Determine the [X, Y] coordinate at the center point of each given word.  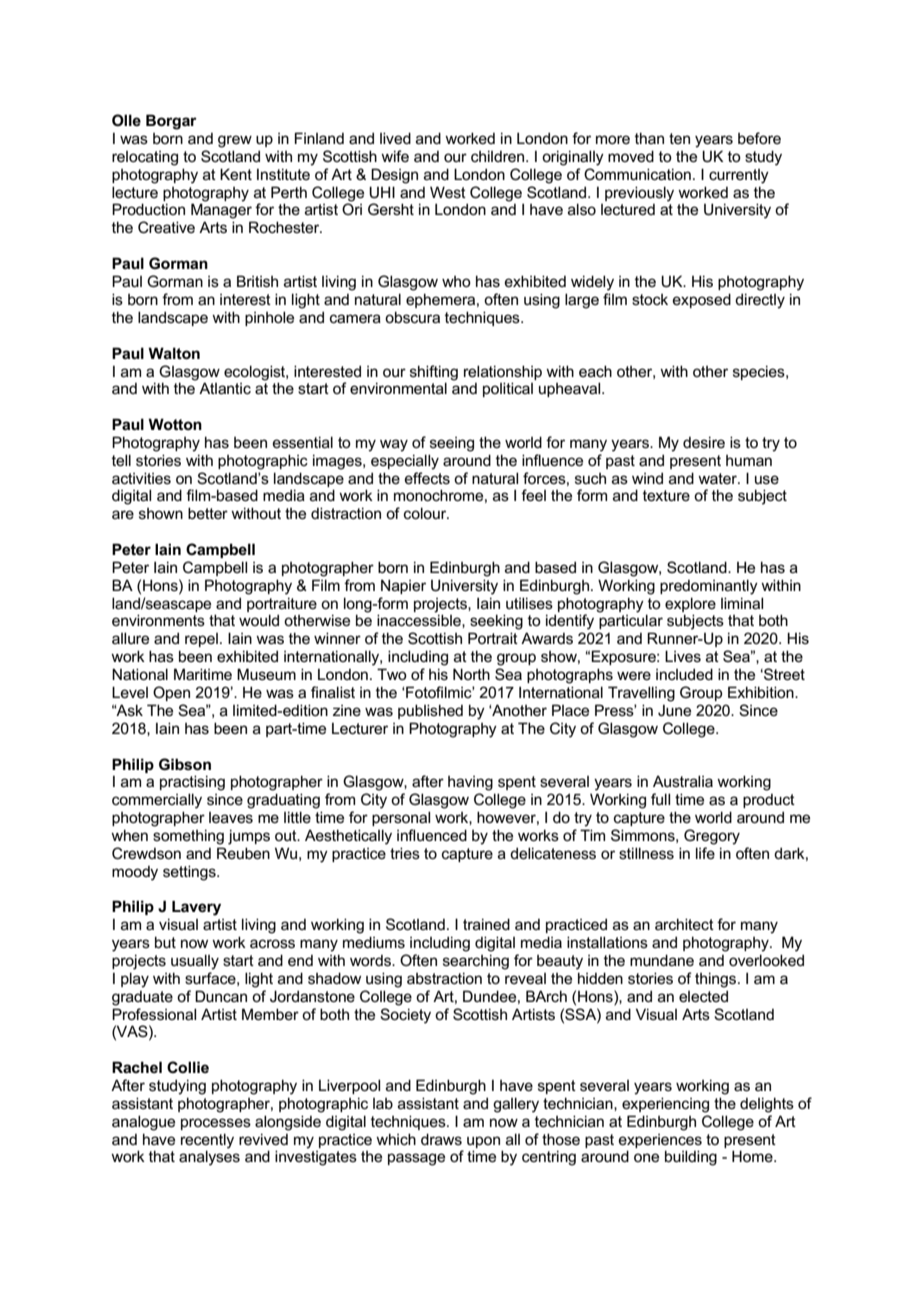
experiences [660, 1141]
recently [207, 1141]
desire [704, 442]
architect [684, 924]
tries [405, 853]
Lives [683, 656]
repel [201, 640]
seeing [452, 444]
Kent [236, 174]
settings [190, 873]
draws [441, 1139]
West [448, 192]
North [471, 674]
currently [739, 176]
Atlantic [225, 388]
